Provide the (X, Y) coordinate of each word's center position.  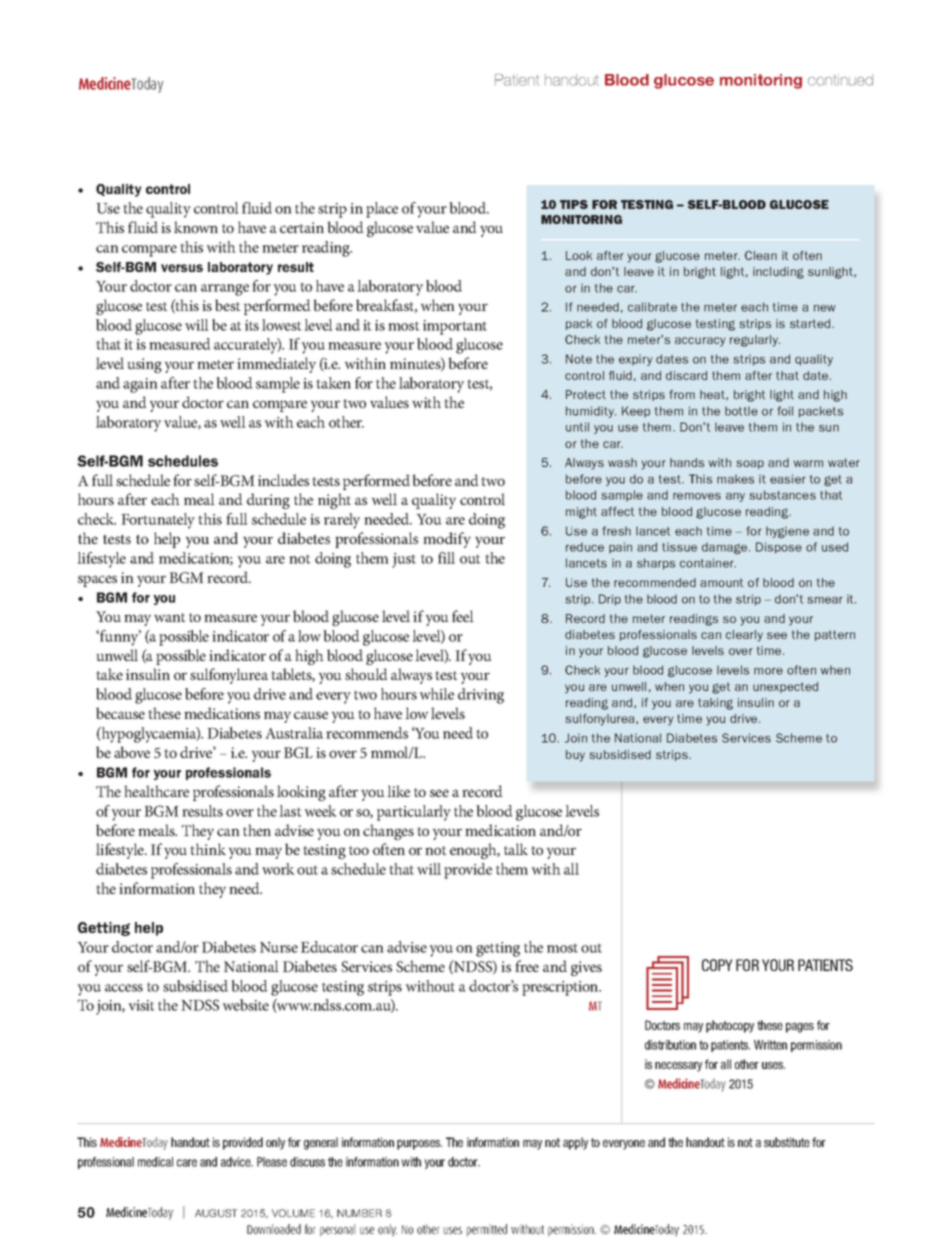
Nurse (279, 947)
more (768, 671)
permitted (487, 1230)
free (527, 966)
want (170, 617)
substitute (787, 1142)
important (455, 327)
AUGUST (216, 1213)
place (382, 210)
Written (770, 1045)
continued (840, 80)
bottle (741, 411)
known (196, 227)
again (140, 385)
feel (463, 616)
